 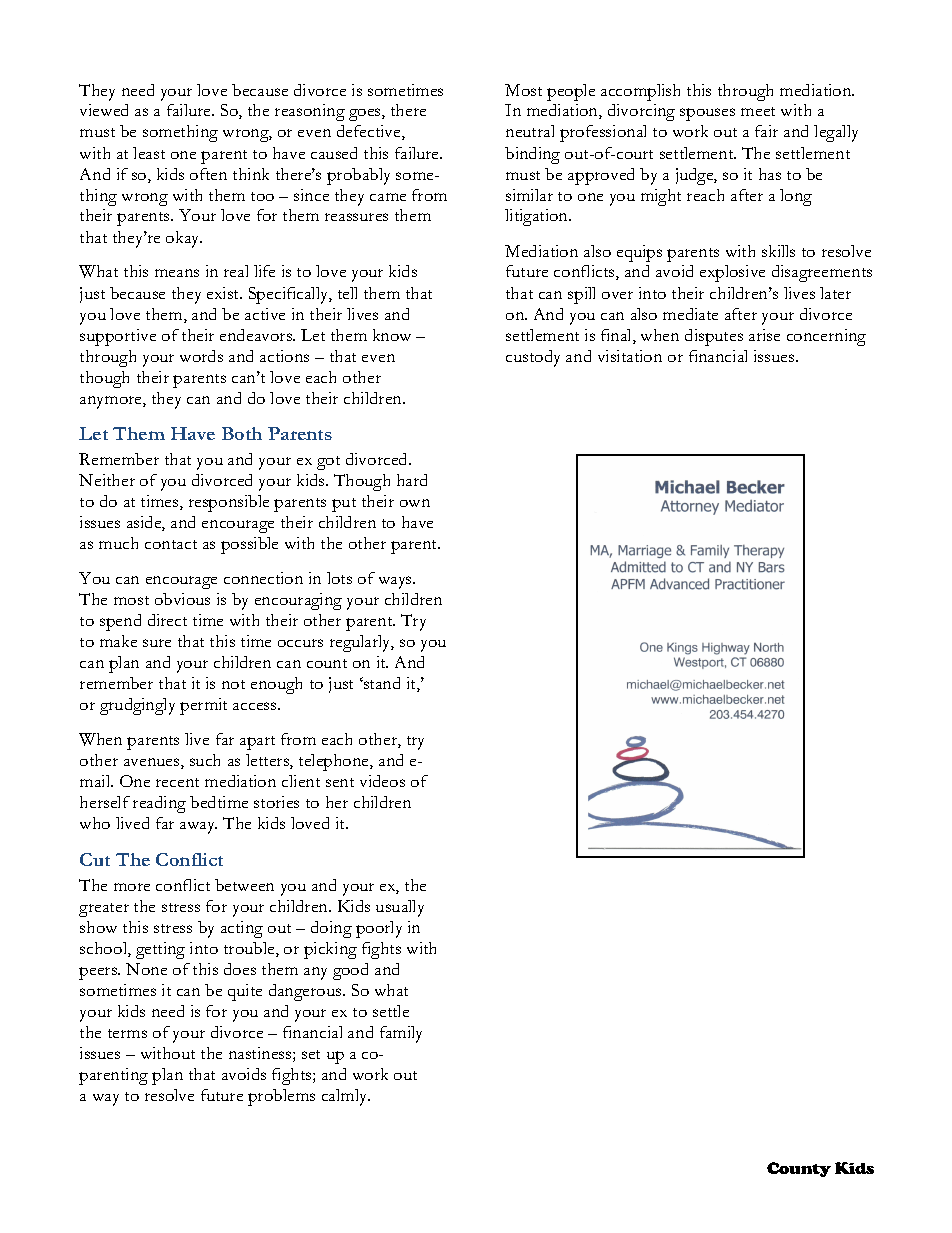 What do you see at coordinates (412, 480) in the page?
I see `hard` at bounding box center [412, 480].
